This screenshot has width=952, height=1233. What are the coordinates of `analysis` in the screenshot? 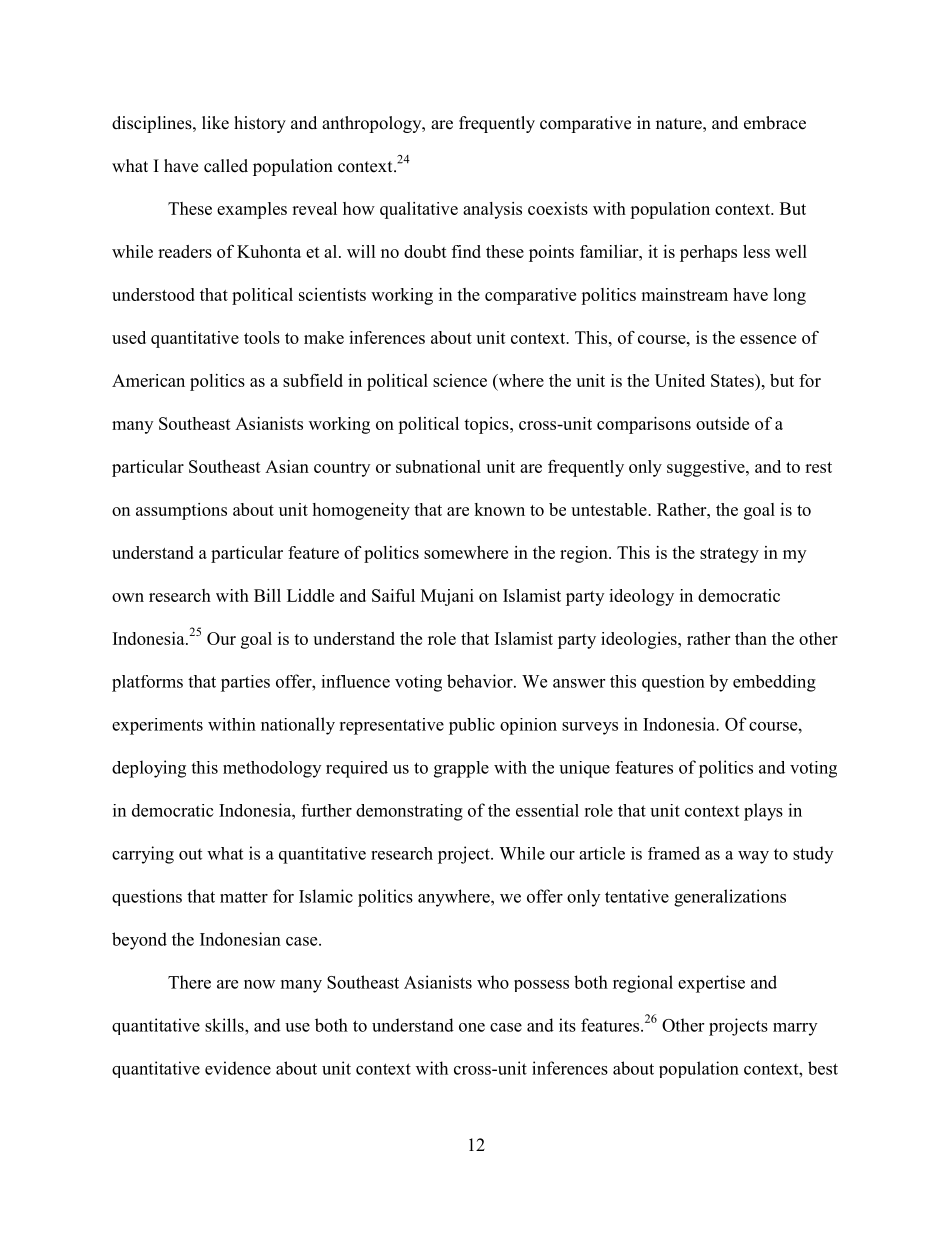 It's located at (492, 210).
